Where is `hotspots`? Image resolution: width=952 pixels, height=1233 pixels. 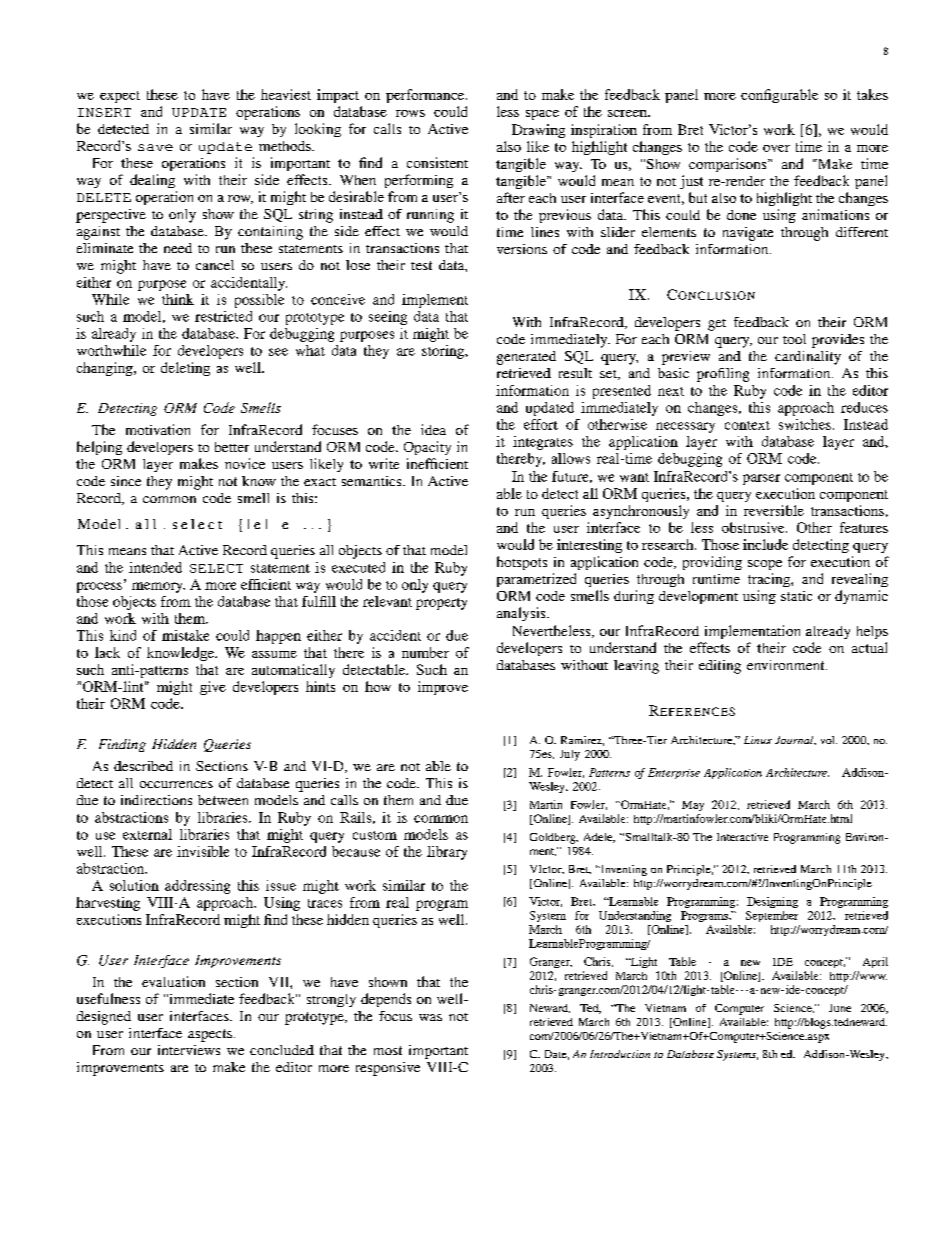 hotspots is located at coordinates (522, 563).
